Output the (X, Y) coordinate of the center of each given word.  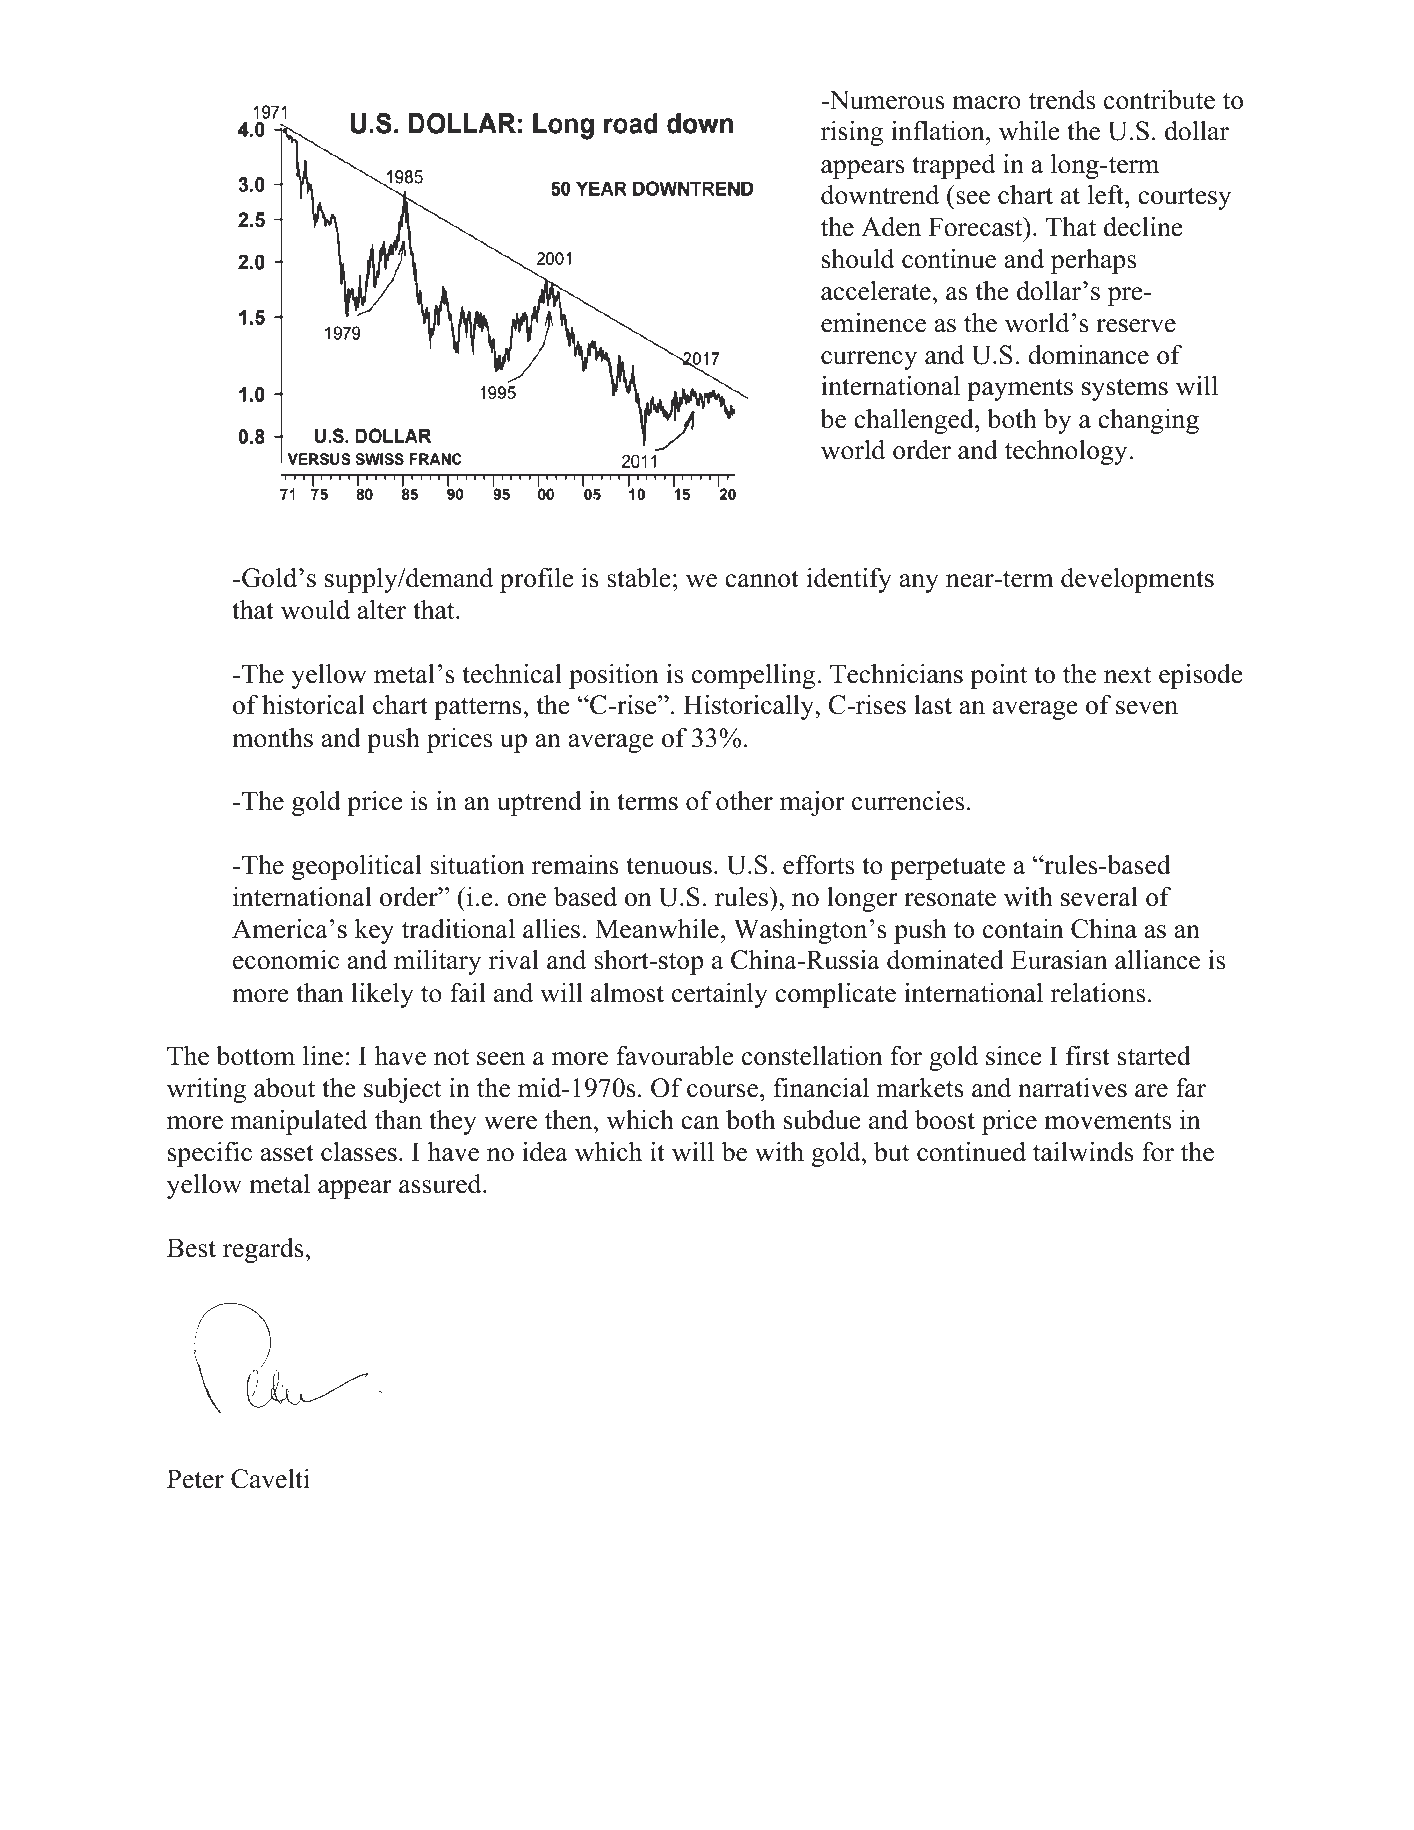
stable (639, 577)
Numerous (886, 100)
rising (852, 133)
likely (382, 995)
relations (1098, 992)
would (315, 609)
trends (1062, 100)
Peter (195, 1479)
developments (1137, 580)
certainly (720, 995)
